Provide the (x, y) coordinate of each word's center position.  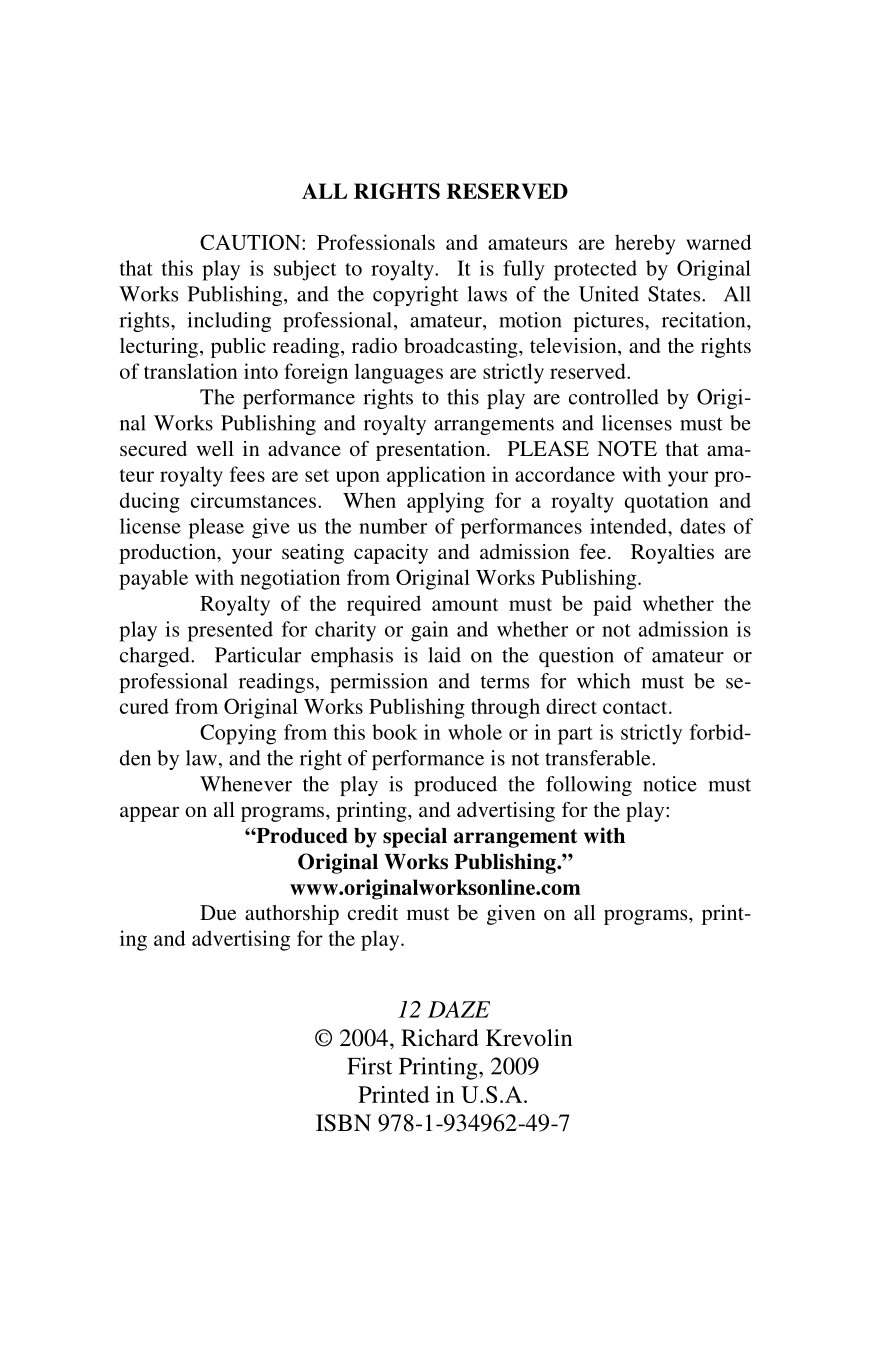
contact (636, 707)
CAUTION (251, 242)
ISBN (343, 1123)
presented (230, 631)
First (369, 1066)
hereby (645, 244)
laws (487, 294)
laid (444, 655)
